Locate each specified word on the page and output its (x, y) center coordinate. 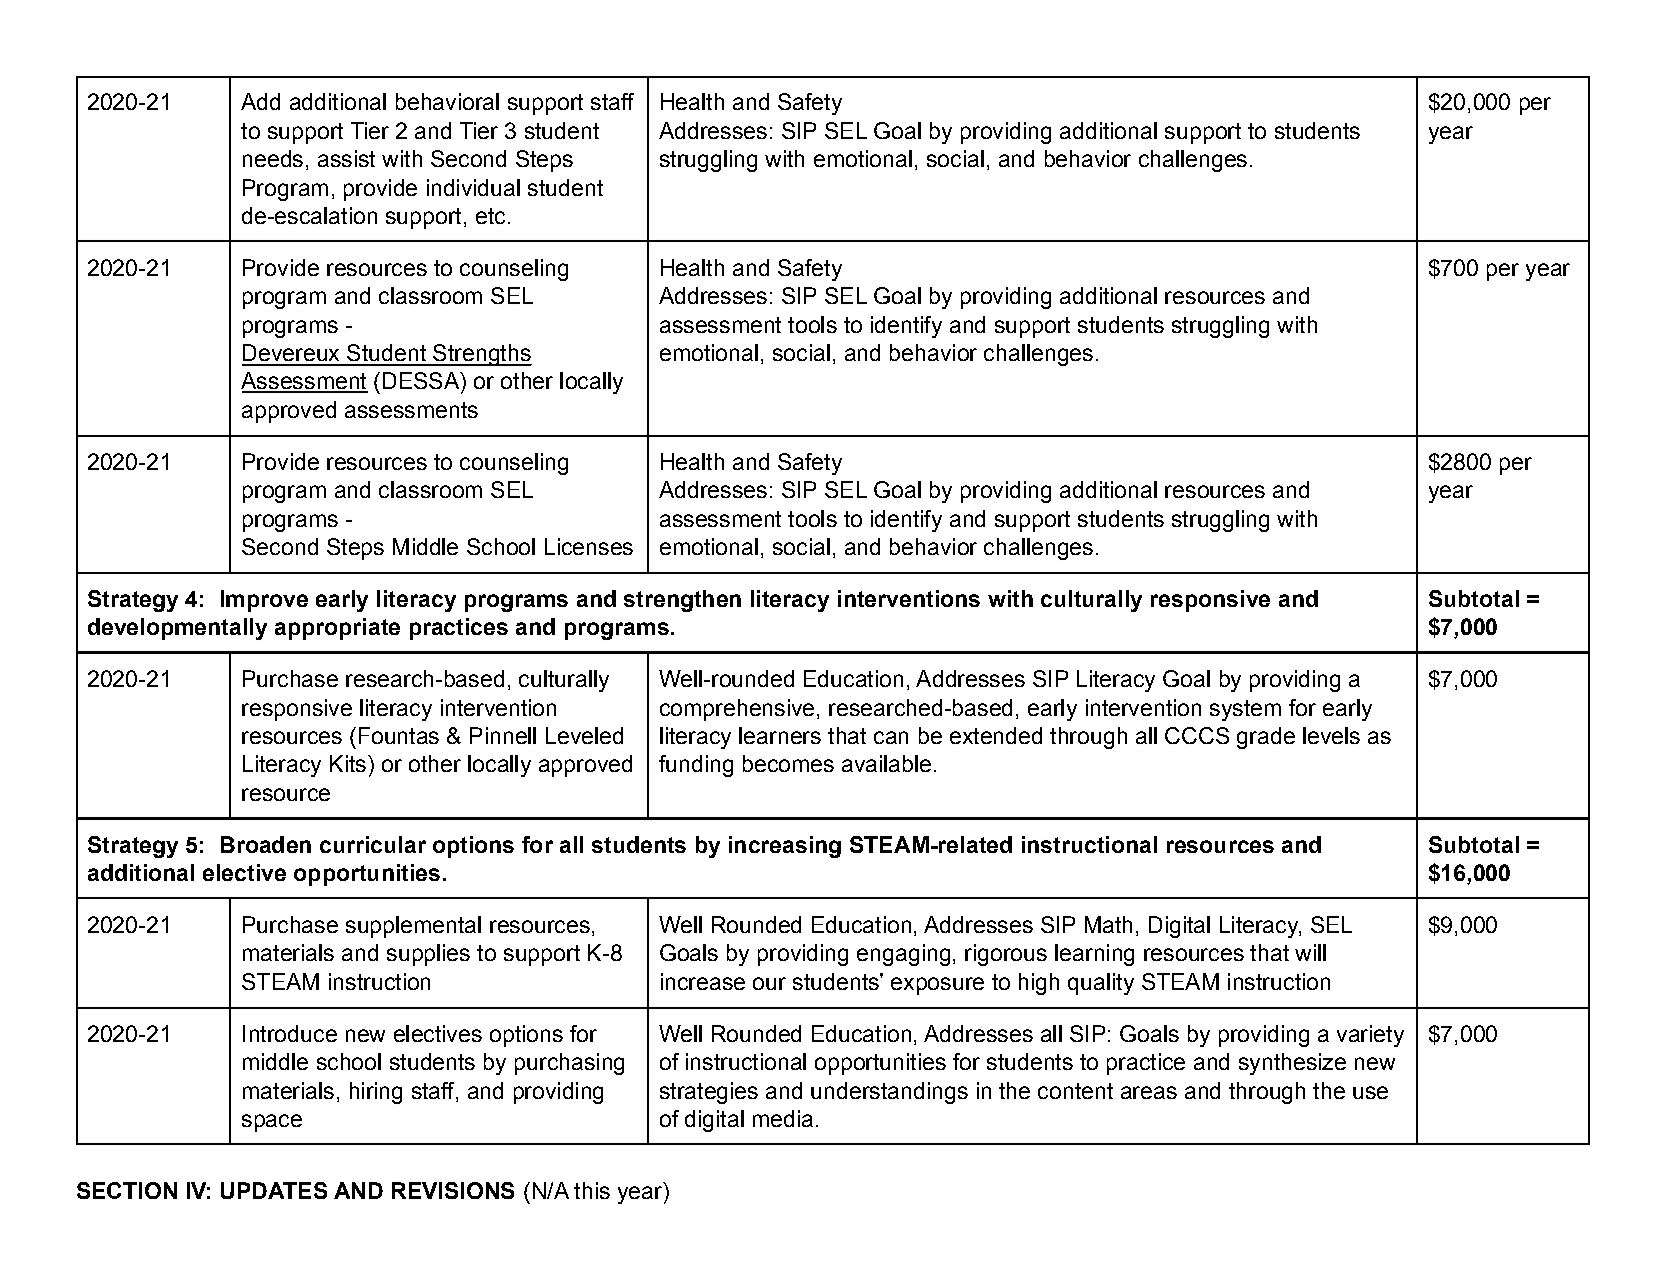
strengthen (682, 601)
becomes (788, 763)
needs (273, 158)
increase (703, 981)
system (1245, 710)
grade (1266, 738)
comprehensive (737, 710)
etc (490, 216)
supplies (428, 955)
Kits (348, 763)
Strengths (481, 355)
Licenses (589, 546)
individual (473, 187)
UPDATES (274, 1190)
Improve (264, 601)
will (1310, 952)
